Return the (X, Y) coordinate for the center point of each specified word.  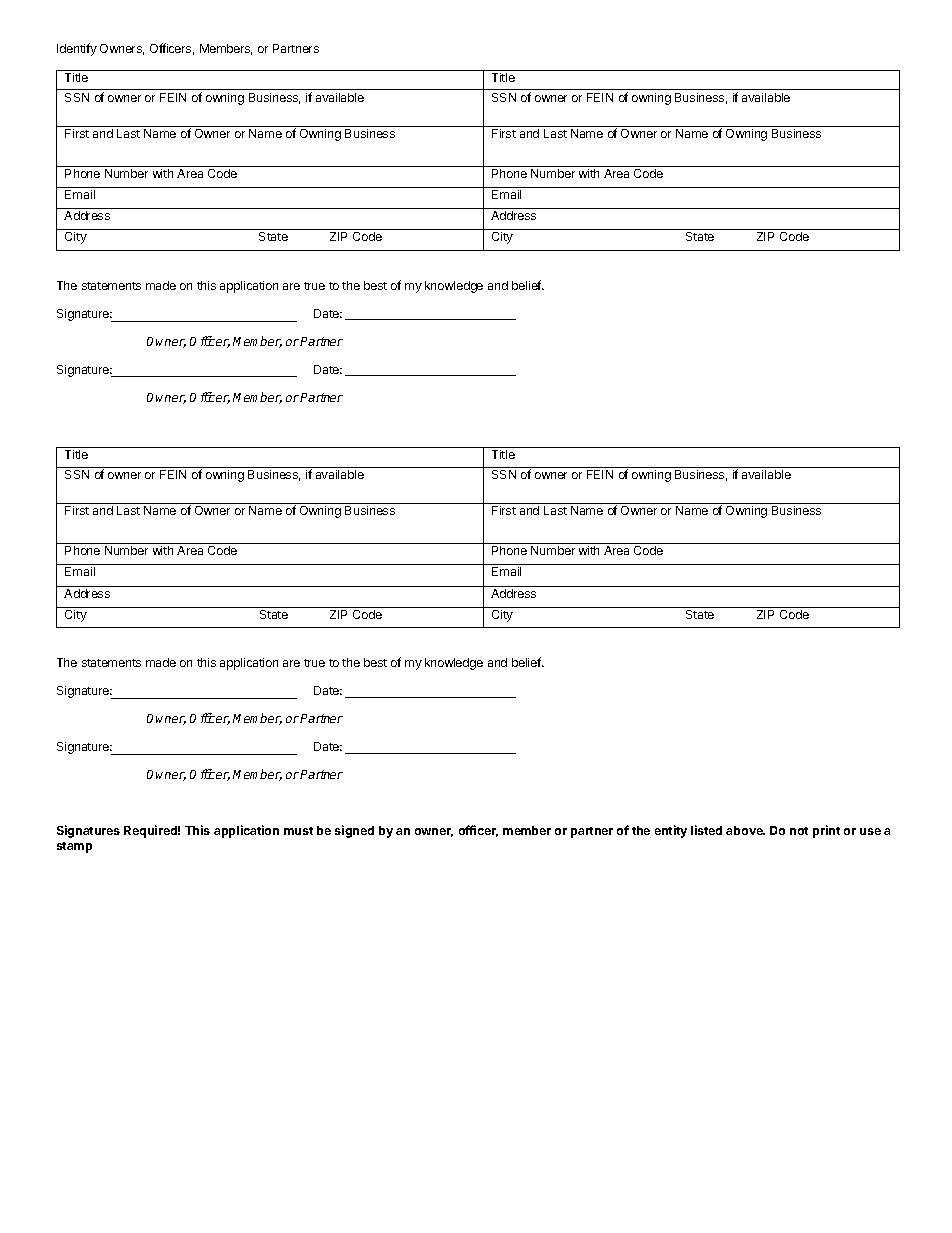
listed (706, 830)
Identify (77, 49)
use (870, 831)
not (799, 831)
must (298, 831)
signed (354, 831)
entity (671, 831)
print (826, 831)
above (745, 830)
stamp (74, 847)
